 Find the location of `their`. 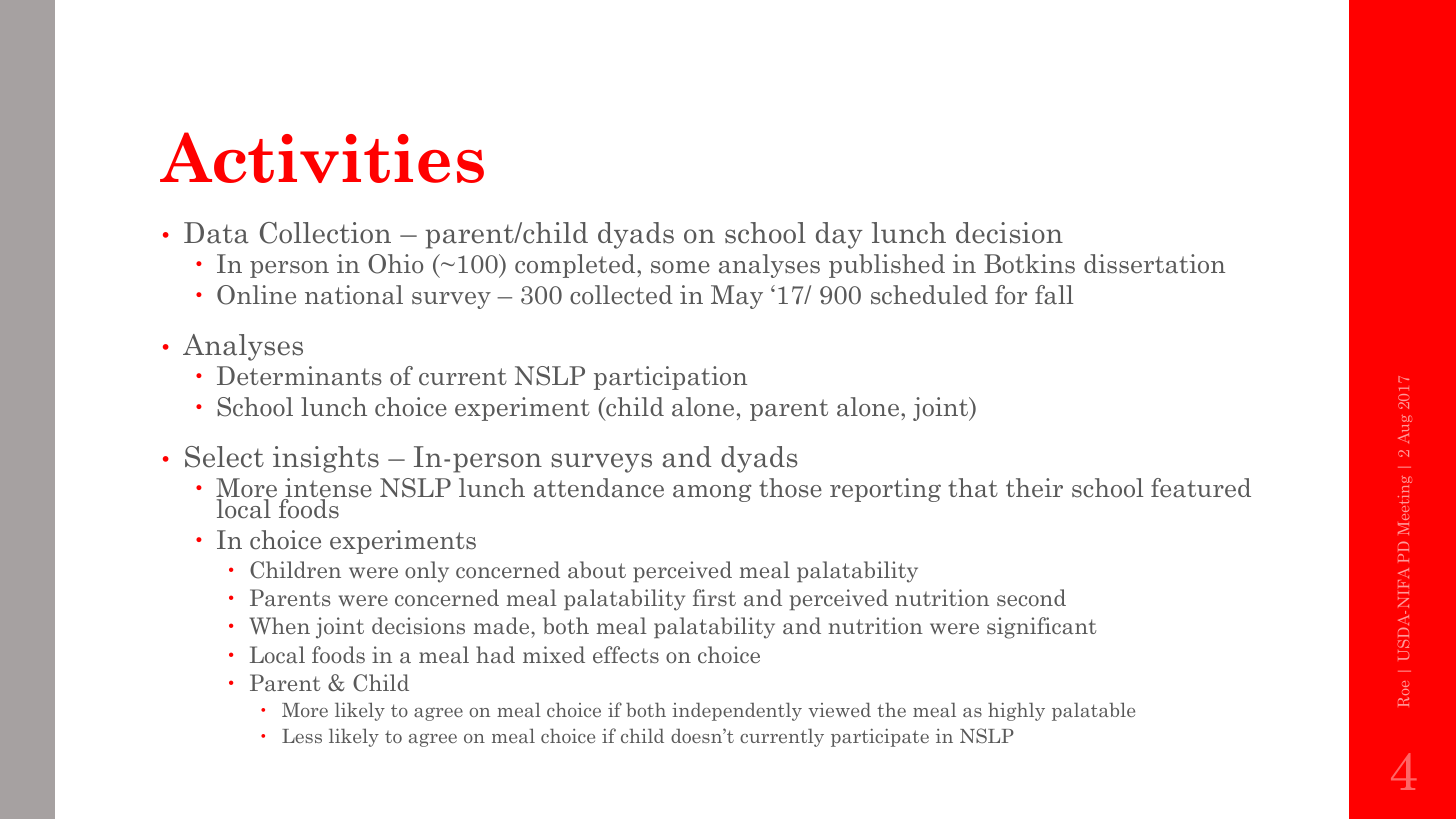

their is located at coordinates (1034, 488).
